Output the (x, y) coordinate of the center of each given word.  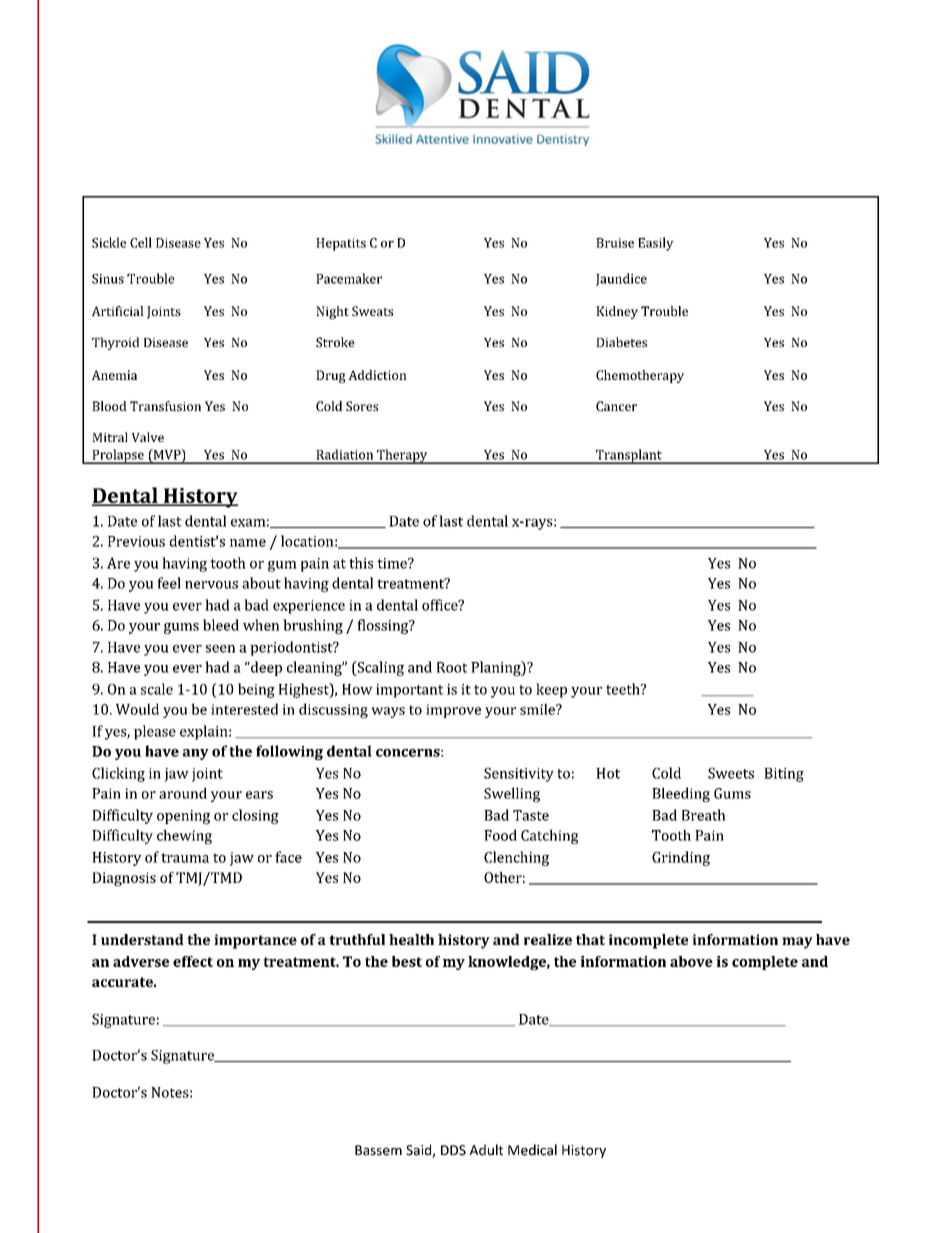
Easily (656, 244)
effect (193, 961)
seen (220, 649)
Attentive (442, 139)
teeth (624, 689)
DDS (453, 1150)
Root (452, 667)
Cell (141, 242)
